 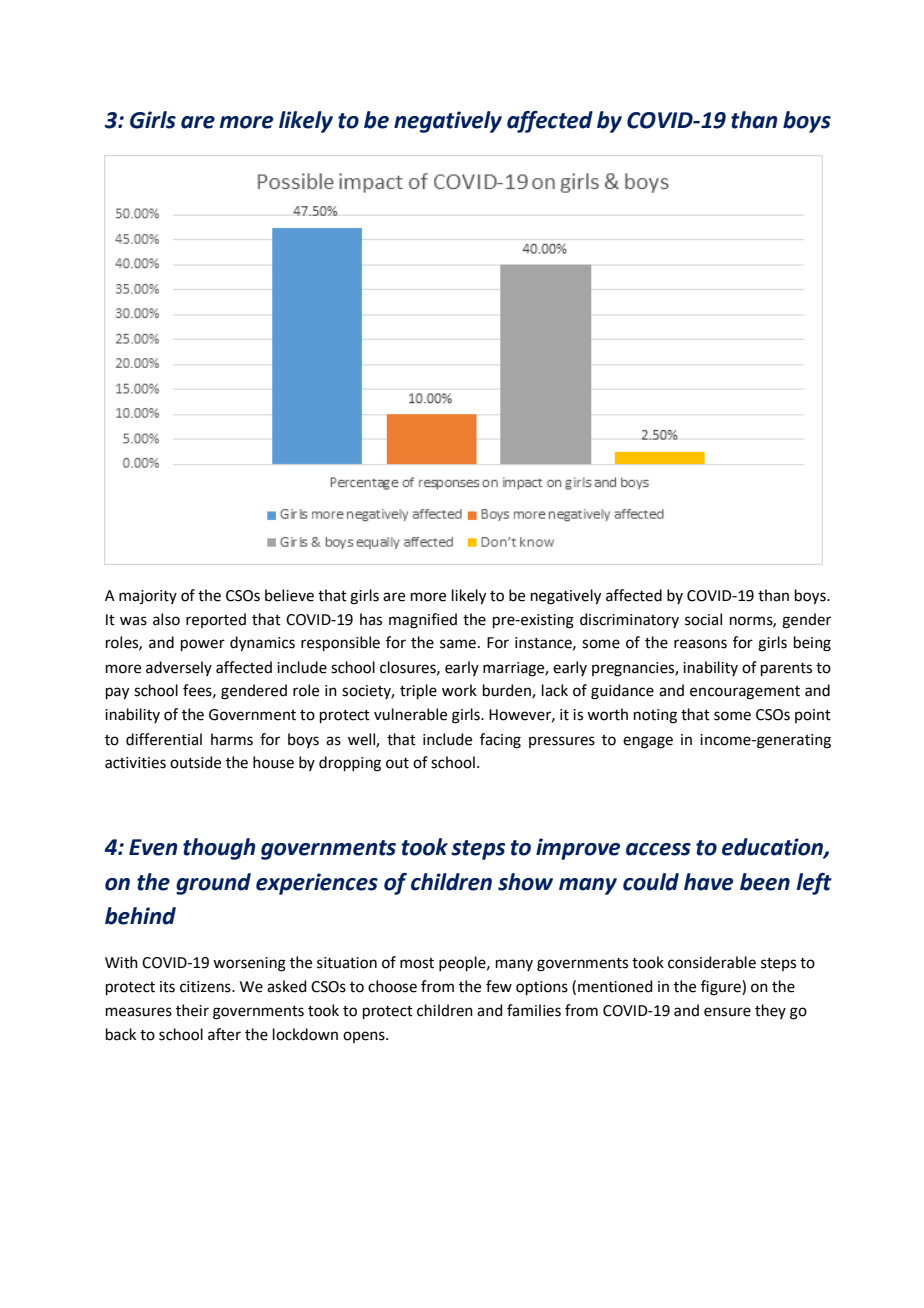 What do you see at coordinates (423, 621) in the document?
I see `magnified` at bounding box center [423, 621].
